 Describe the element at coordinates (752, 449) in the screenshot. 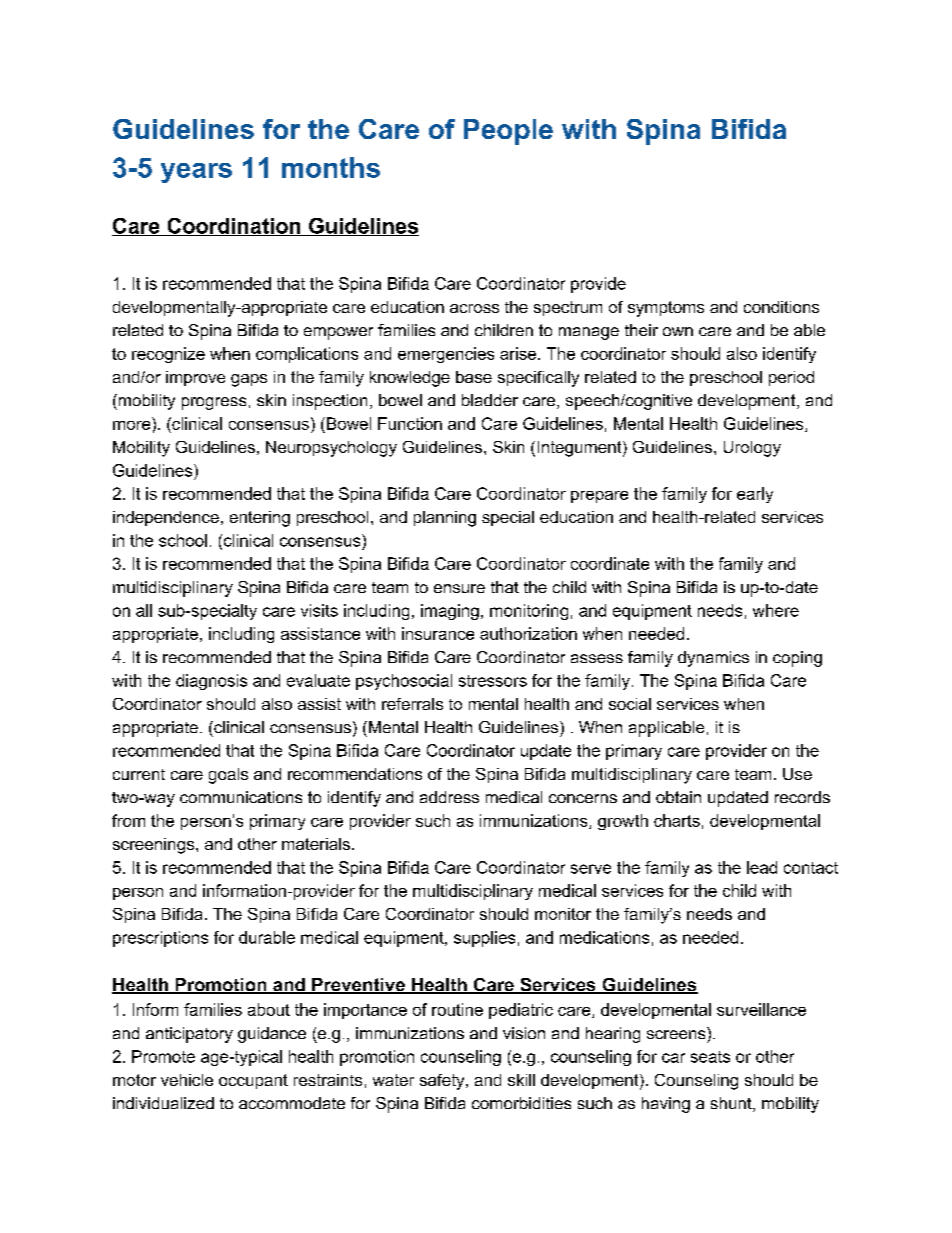

I see `Urology` at that location.
